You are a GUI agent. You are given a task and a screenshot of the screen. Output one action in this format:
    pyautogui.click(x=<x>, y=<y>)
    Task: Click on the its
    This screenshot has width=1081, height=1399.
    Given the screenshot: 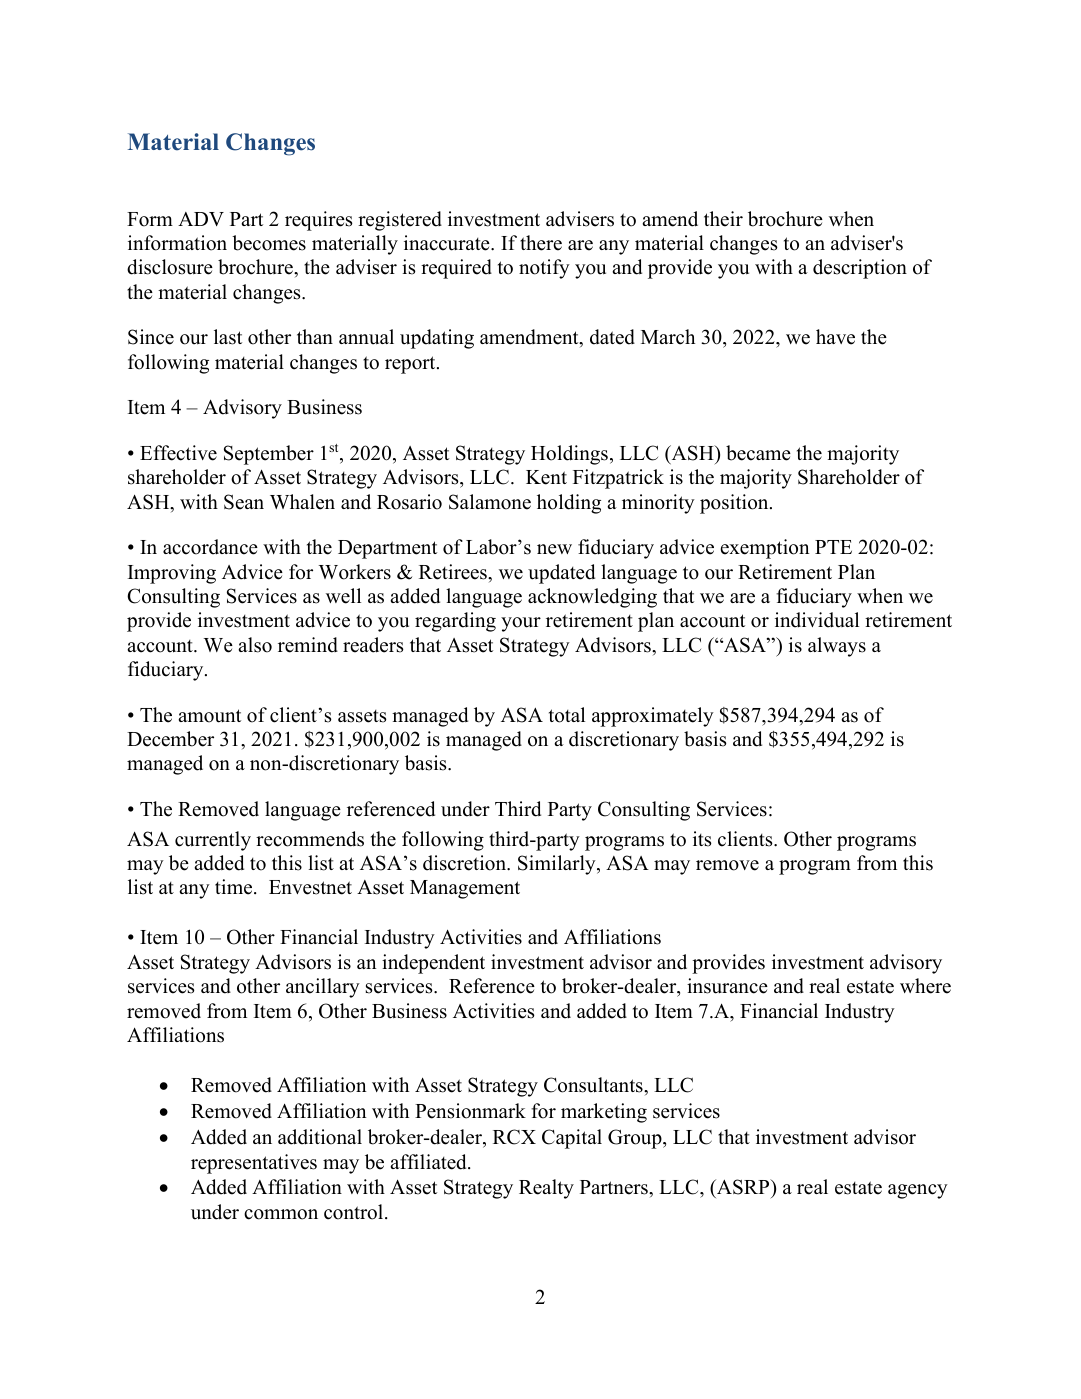 What is the action you would take?
    pyautogui.click(x=702, y=839)
